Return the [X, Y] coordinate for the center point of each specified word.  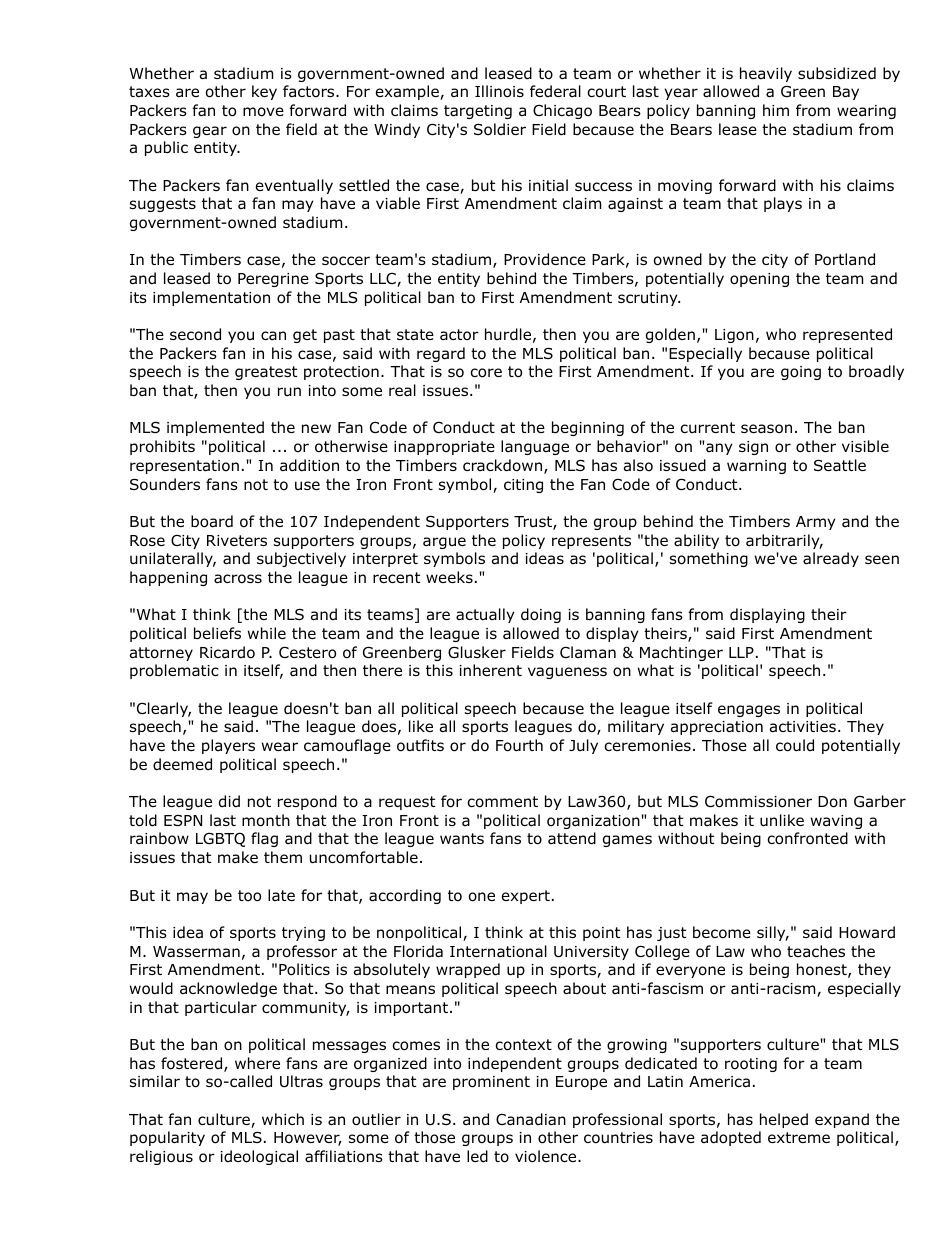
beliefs [217, 633]
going [801, 373]
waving [836, 822]
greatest [266, 373]
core [486, 373]
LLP [741, 652]
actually [485, 615]
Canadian [531, 1119]
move [263, 112]
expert [526, 897]
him [776, 110]
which [283, 1119]
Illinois [499, 91]
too [249, 896]
